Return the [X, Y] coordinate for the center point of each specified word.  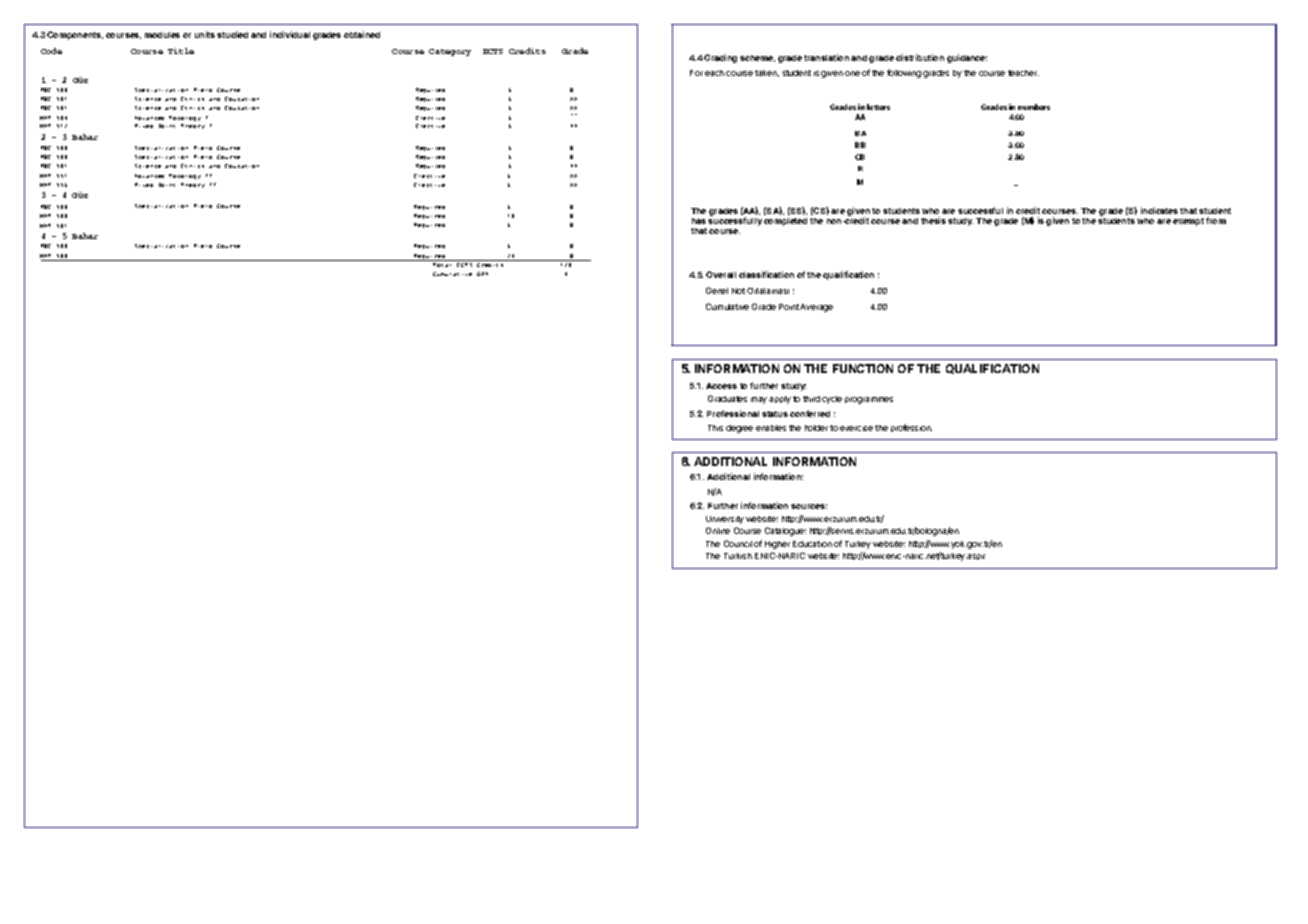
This [715, 428]
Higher [777, 545]
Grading [720, 58]
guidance [967, 58]
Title [181, 51]
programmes [869, 400]
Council [738, 543]
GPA [482, 274]
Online [718, 530]
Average [816, 308]
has [699, 221]
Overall [721, 274]
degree [739, 429]
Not [738, 291]
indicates [1159, 210]
